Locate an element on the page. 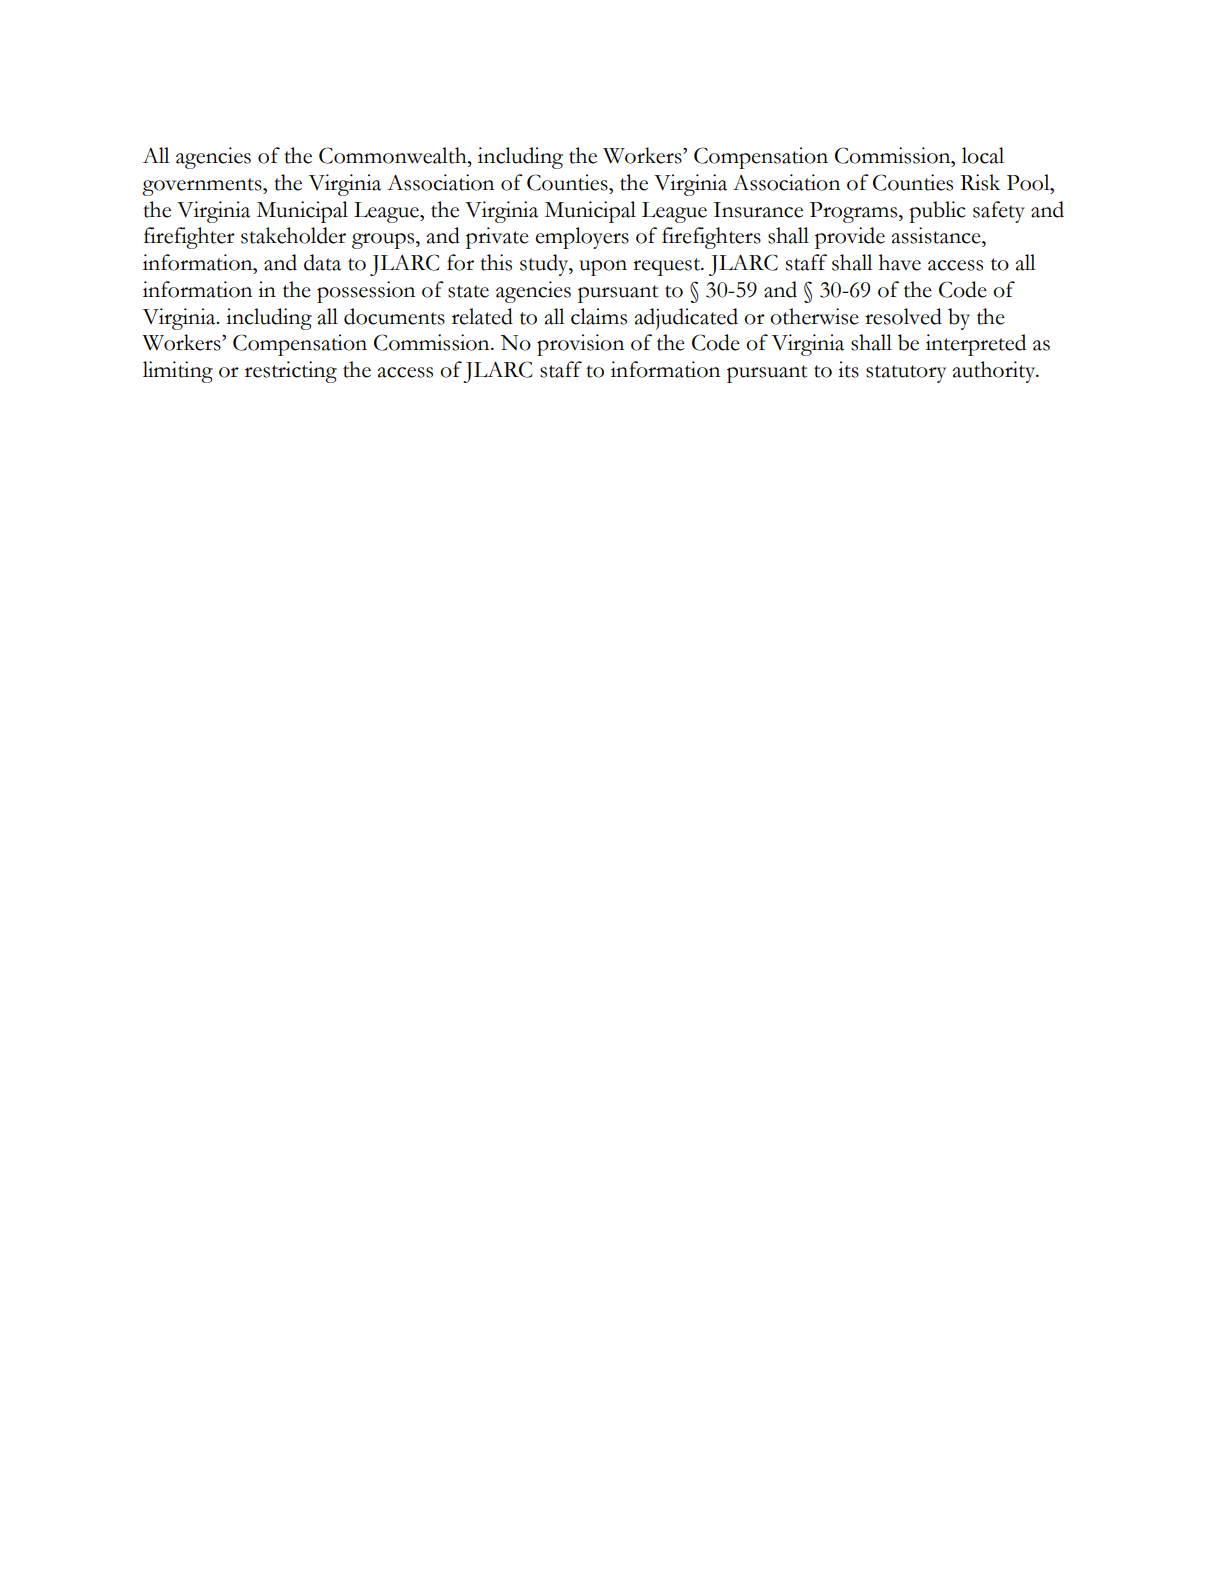 This page has height=1569, width=1213. upon is located at coordinates (603, 268).
